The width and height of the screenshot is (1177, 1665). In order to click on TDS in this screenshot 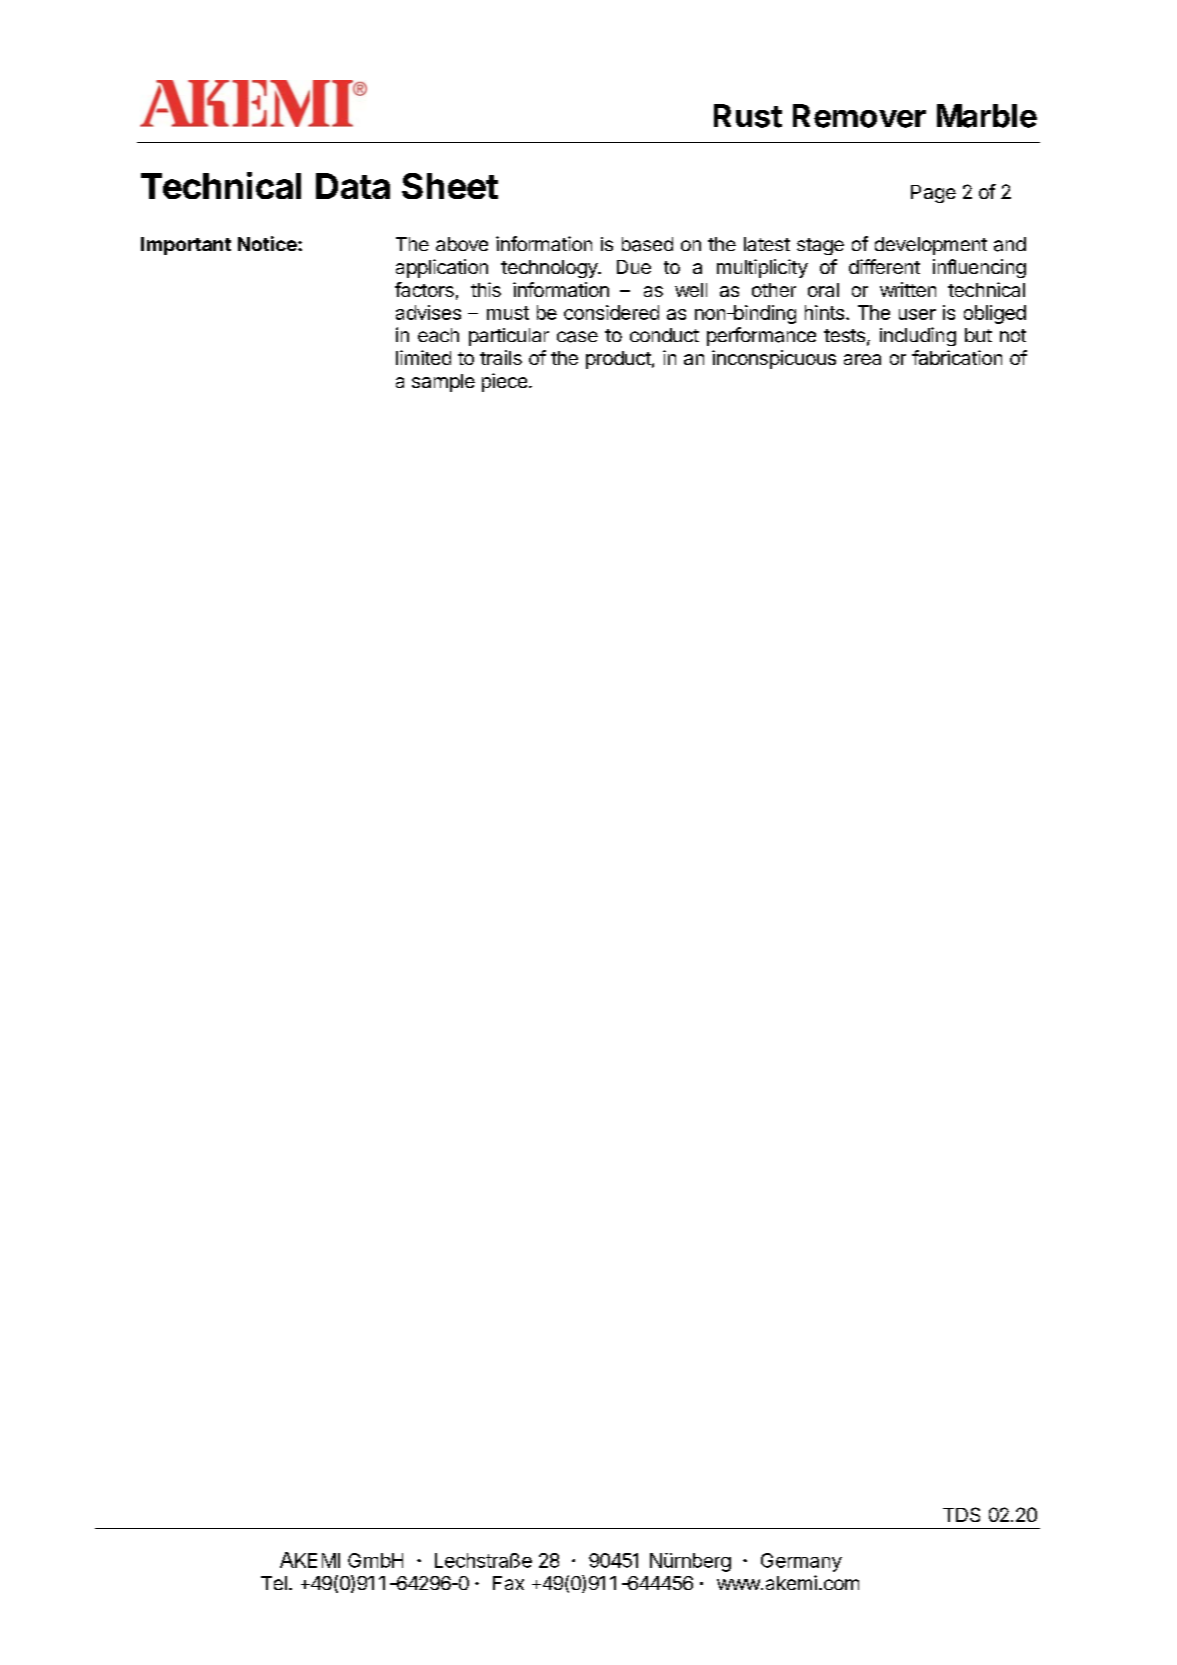, I will do `click(961, 1514)`.
